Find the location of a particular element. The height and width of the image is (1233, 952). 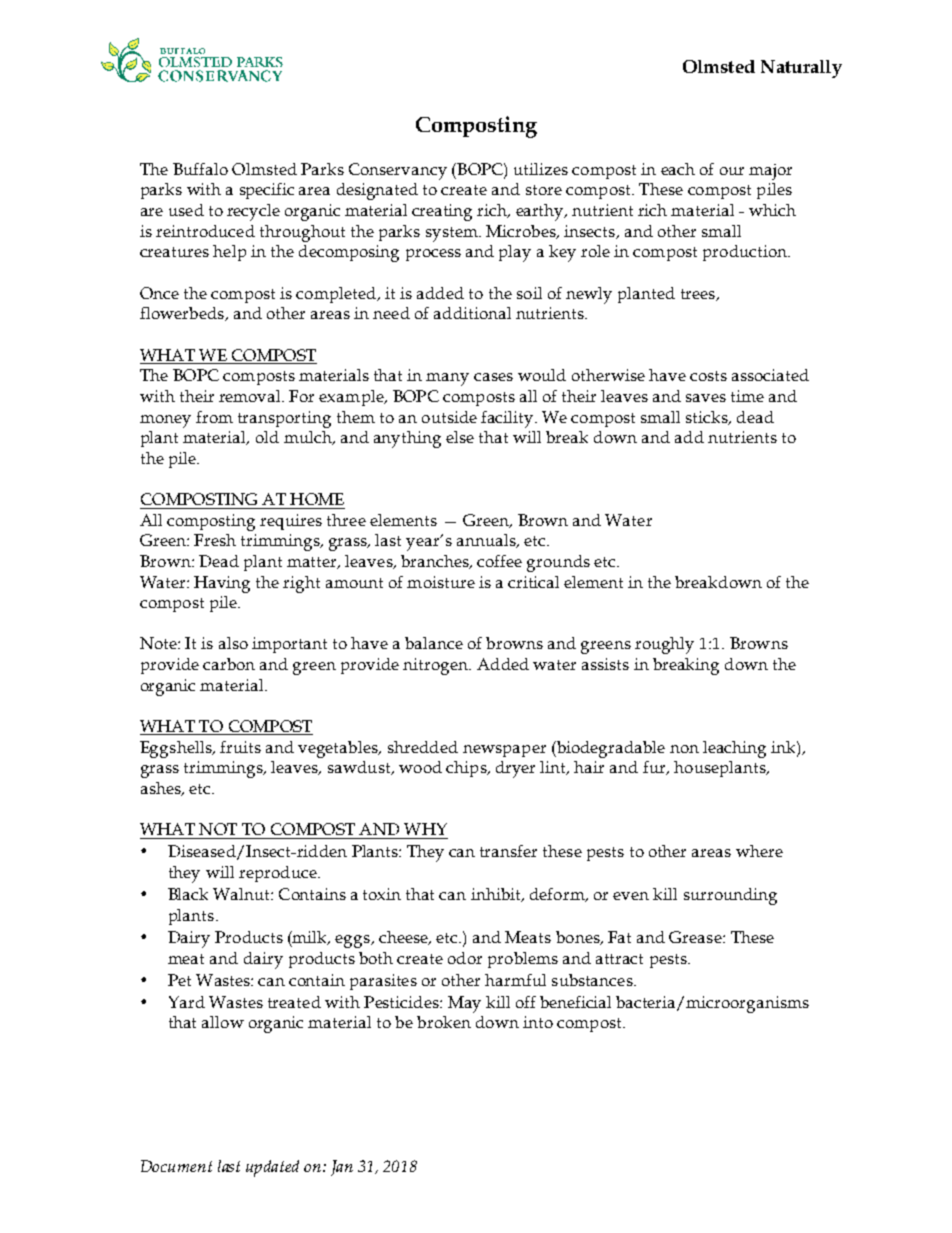

specific is located at coordinates (267, 191).
